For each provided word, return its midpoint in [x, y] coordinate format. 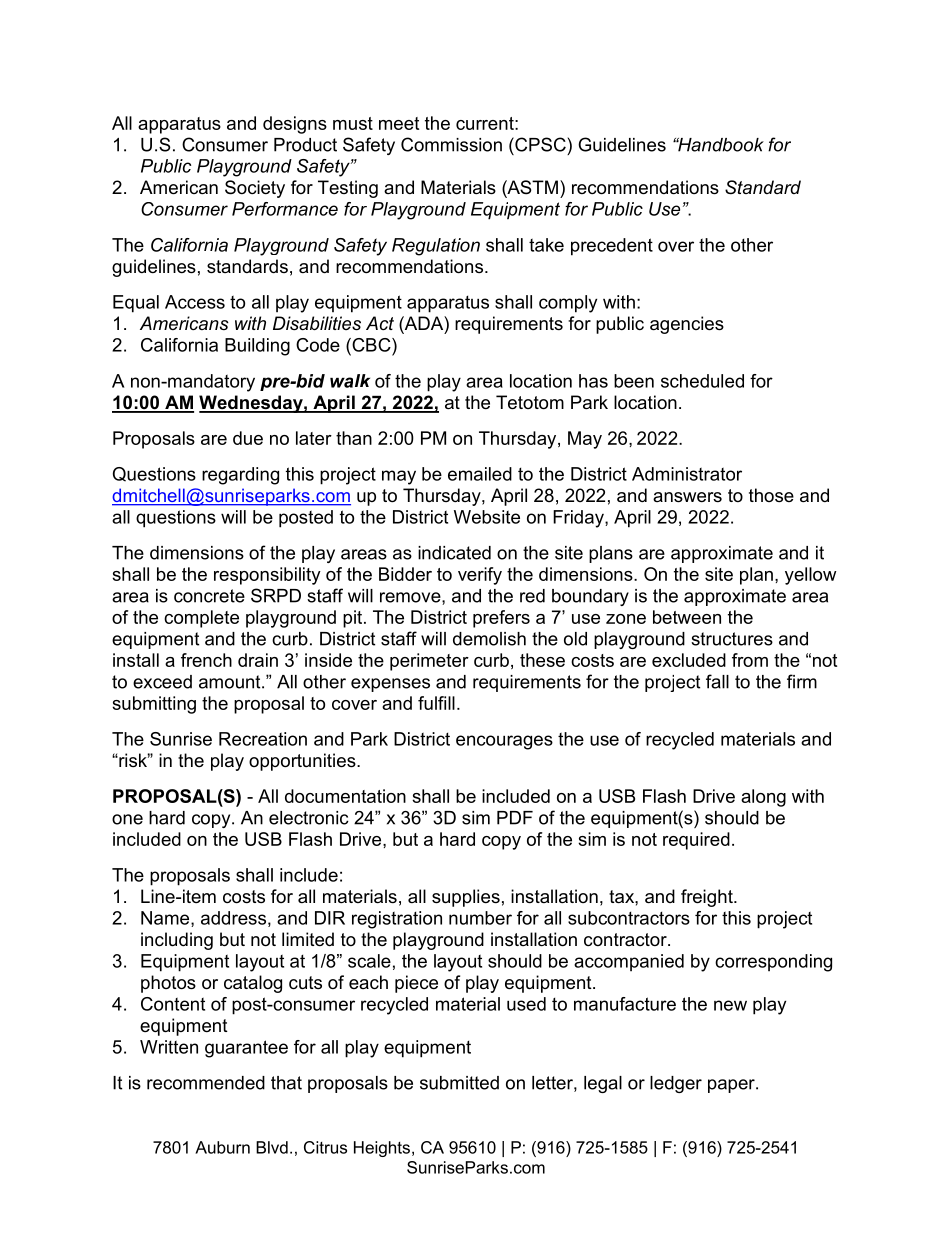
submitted [459, 1083]
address [233, 918]
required [696, 841]
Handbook [720, 145]
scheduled [702, 381]
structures [732, 639]
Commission [451, 144]
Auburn [222, 1147]
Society [255, 189]
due [248, 438]
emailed [480, 474]
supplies [466, 898]
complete [201, 619]
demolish [489, 639]
